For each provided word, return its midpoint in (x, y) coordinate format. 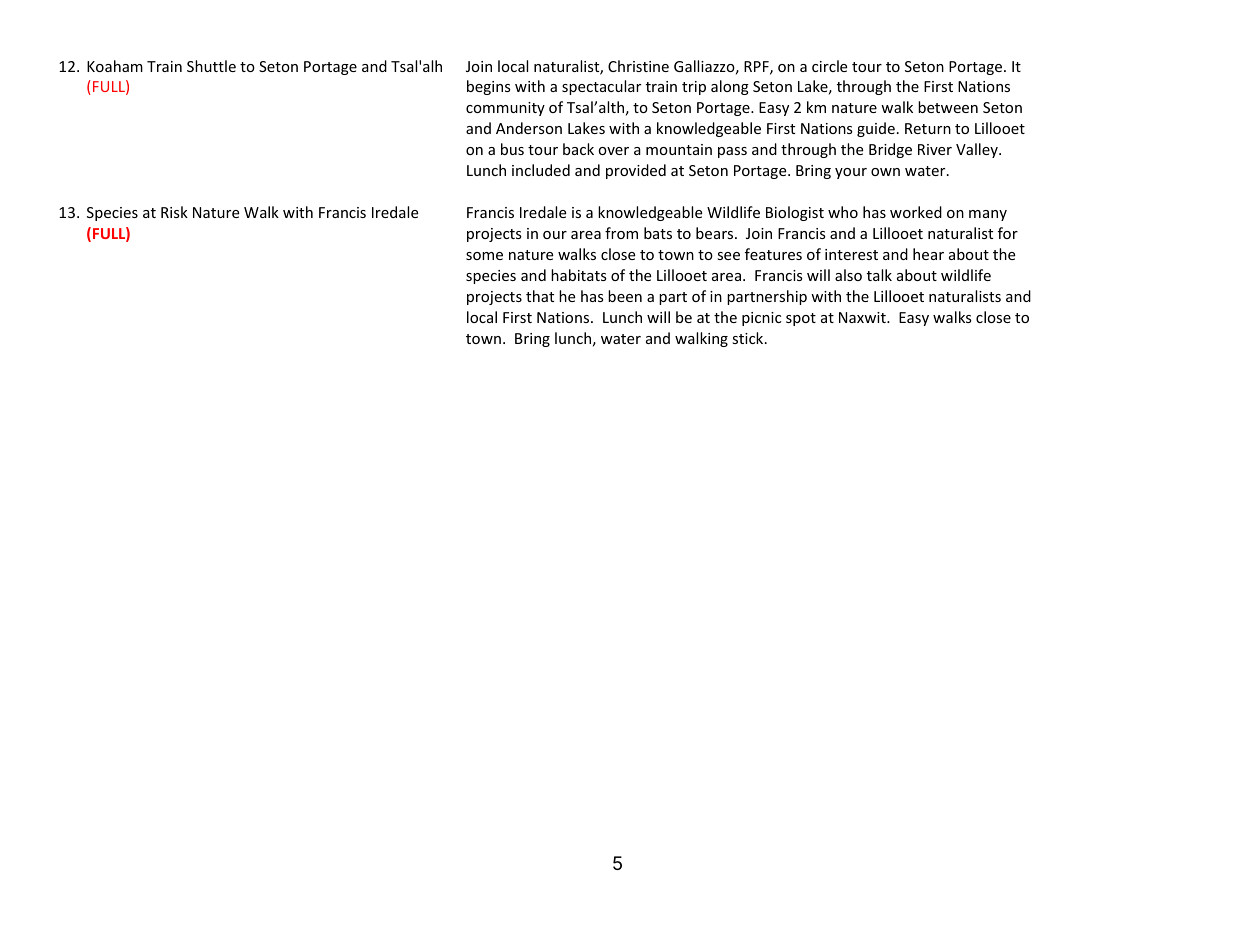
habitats (579, 275)
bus (512, 149)
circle (829, 66)
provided (636, 171)
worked (916, 212)
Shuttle (211, 66)
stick (749, 338)
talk (879, 275)
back (578, 149)
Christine (638, 66)
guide (876, 129)
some (484, 256)
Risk (174, 212)
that (540, 296)
